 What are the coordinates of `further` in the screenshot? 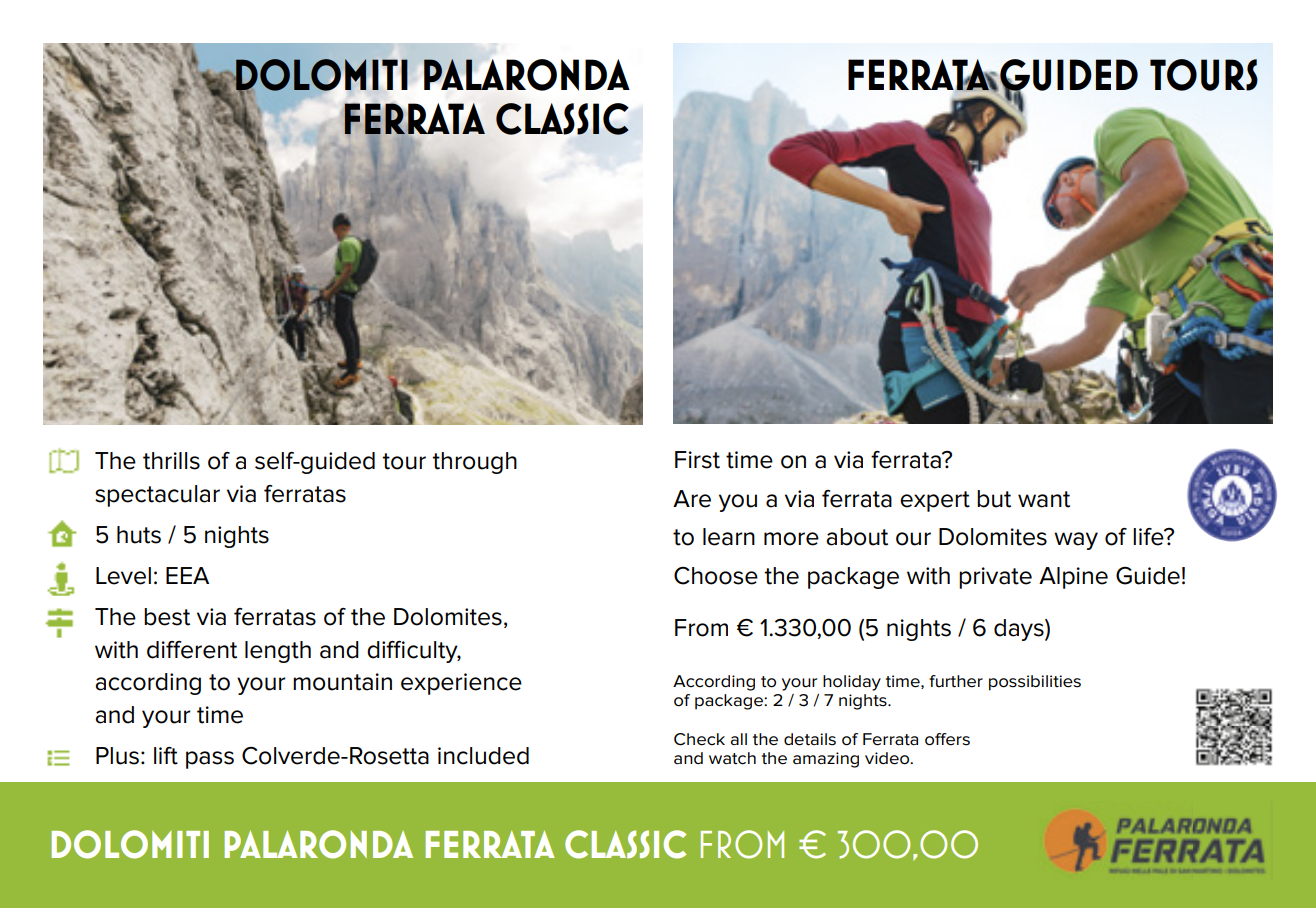 It's located at (956, 681).
